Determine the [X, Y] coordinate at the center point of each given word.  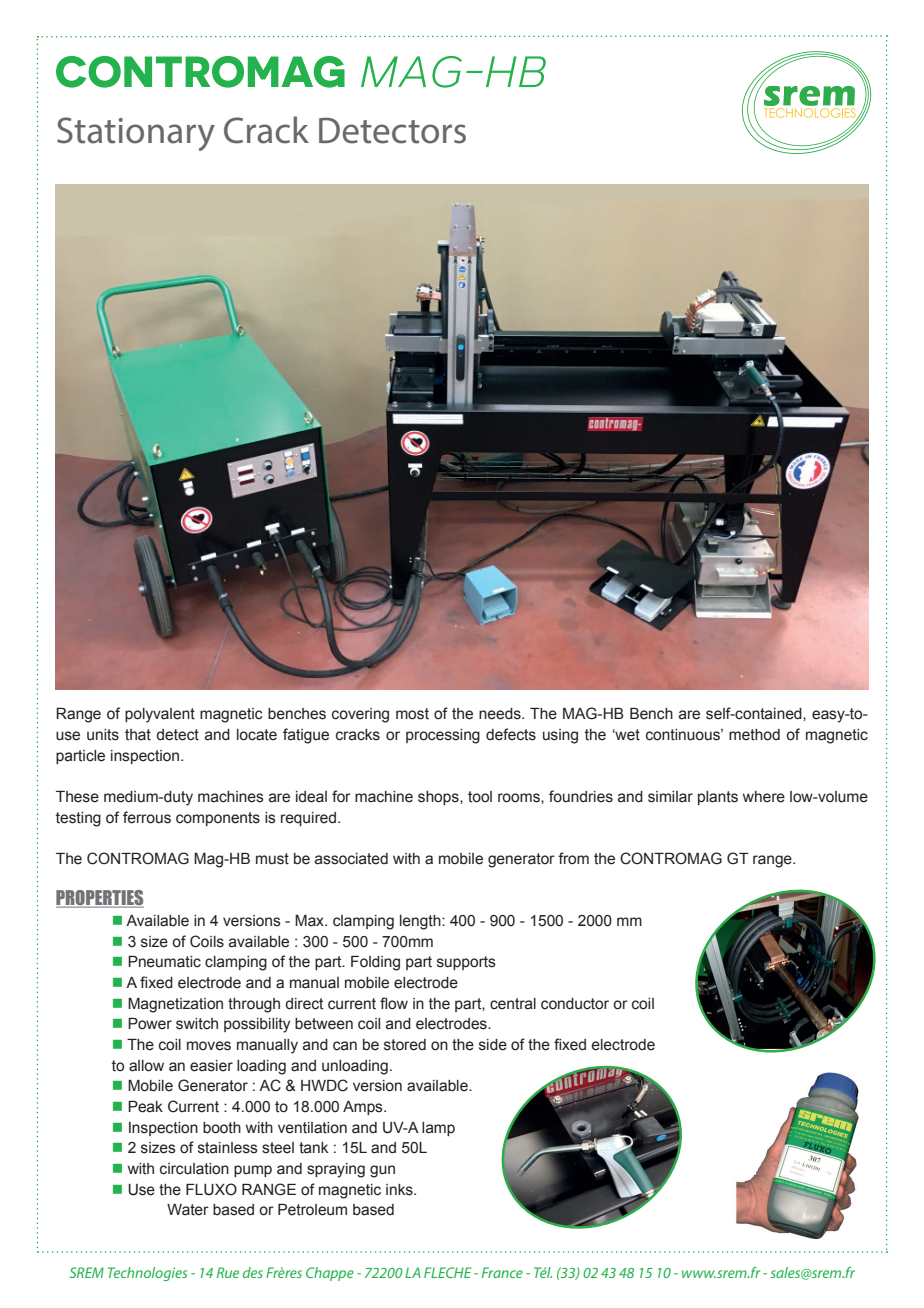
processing [443, 736]
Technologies [147, 1274]
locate [257, 735]
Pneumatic [164, 962]
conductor [575, 1004]
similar [670, 797]
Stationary [136, 134]
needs [501, 714]
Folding [375, 963]
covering [360, 715]
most [412, 714]
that [138, 735]
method [754, 735]
